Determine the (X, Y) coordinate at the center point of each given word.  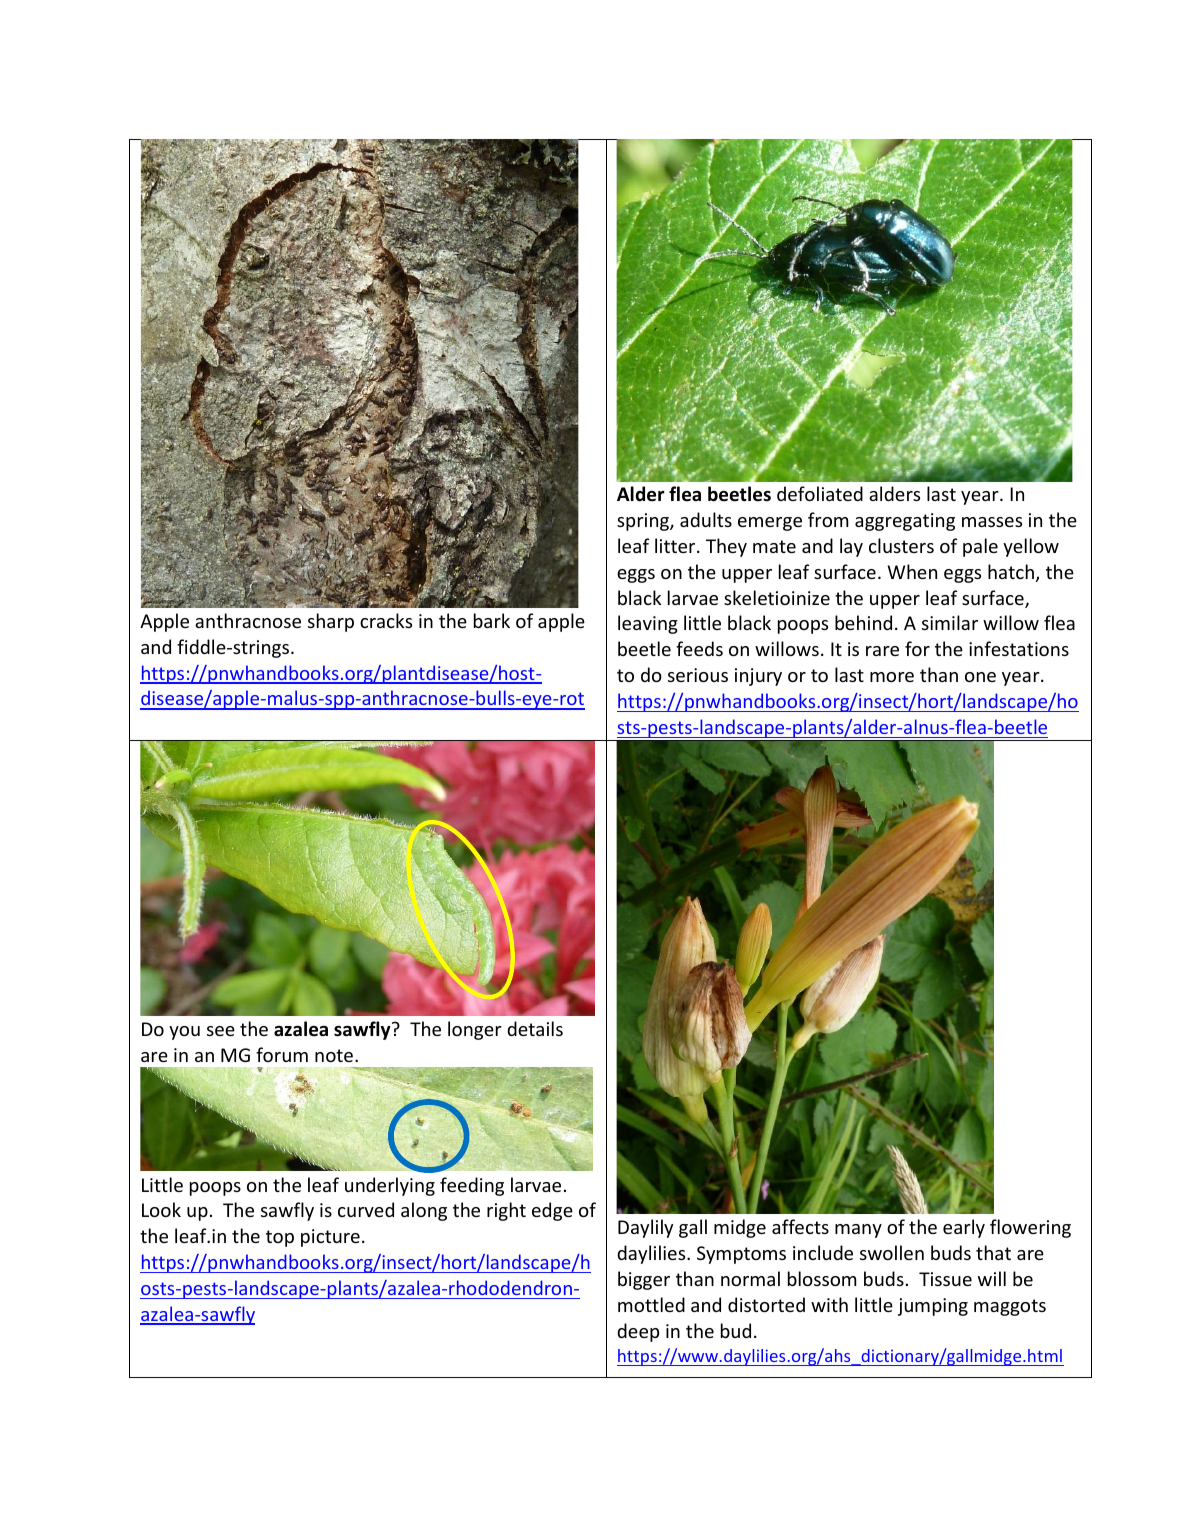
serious (698, 675)
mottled (651, 1304)
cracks (386, 620)
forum (282, 1054)
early (964, 1228)
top (280, 1238)
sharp (331, 622)
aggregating (905, 522)
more (892, 677)
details (535, 1028)
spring (644, 522)
